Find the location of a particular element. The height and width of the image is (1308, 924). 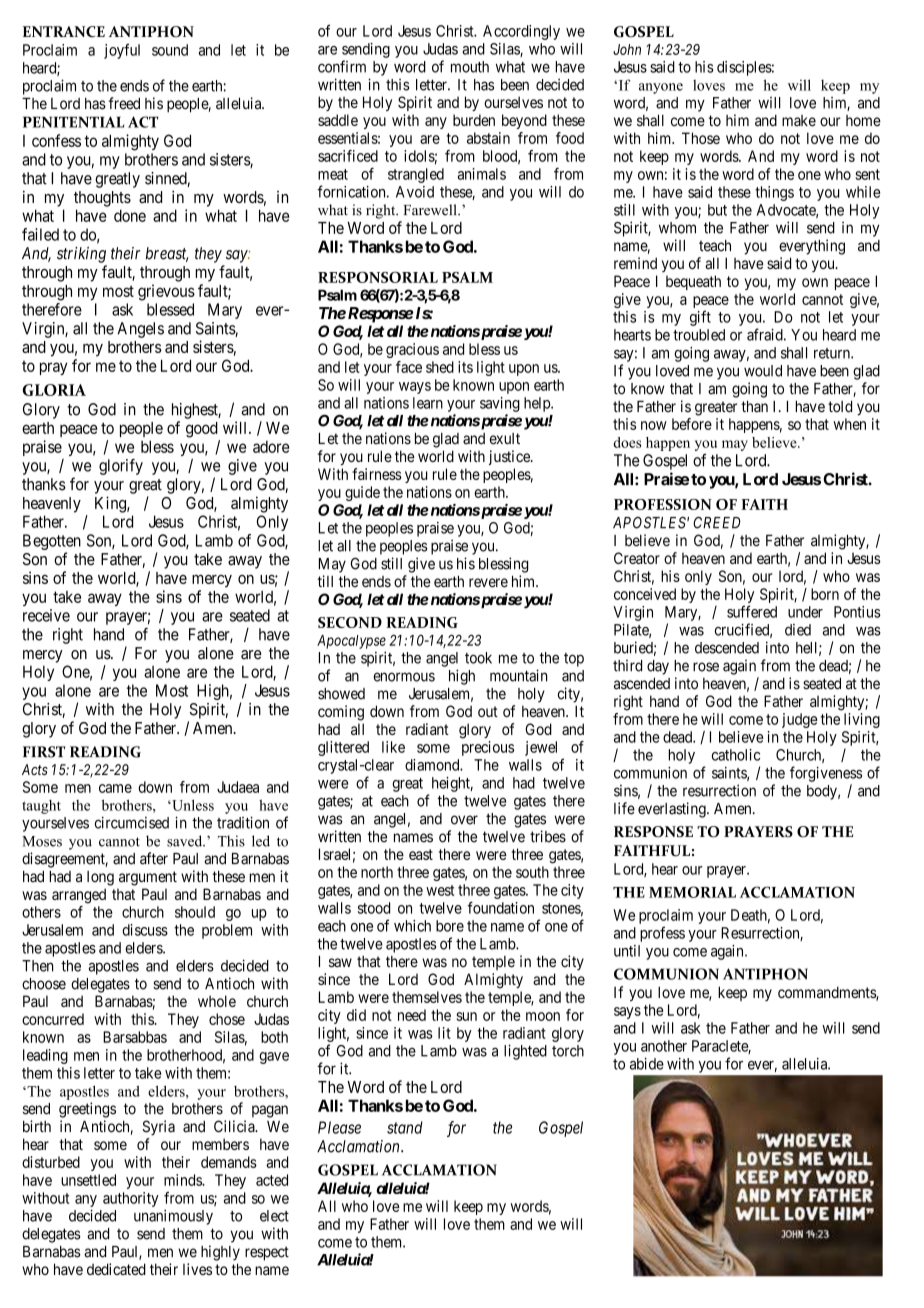

over is located at coordinates (464, 820).
